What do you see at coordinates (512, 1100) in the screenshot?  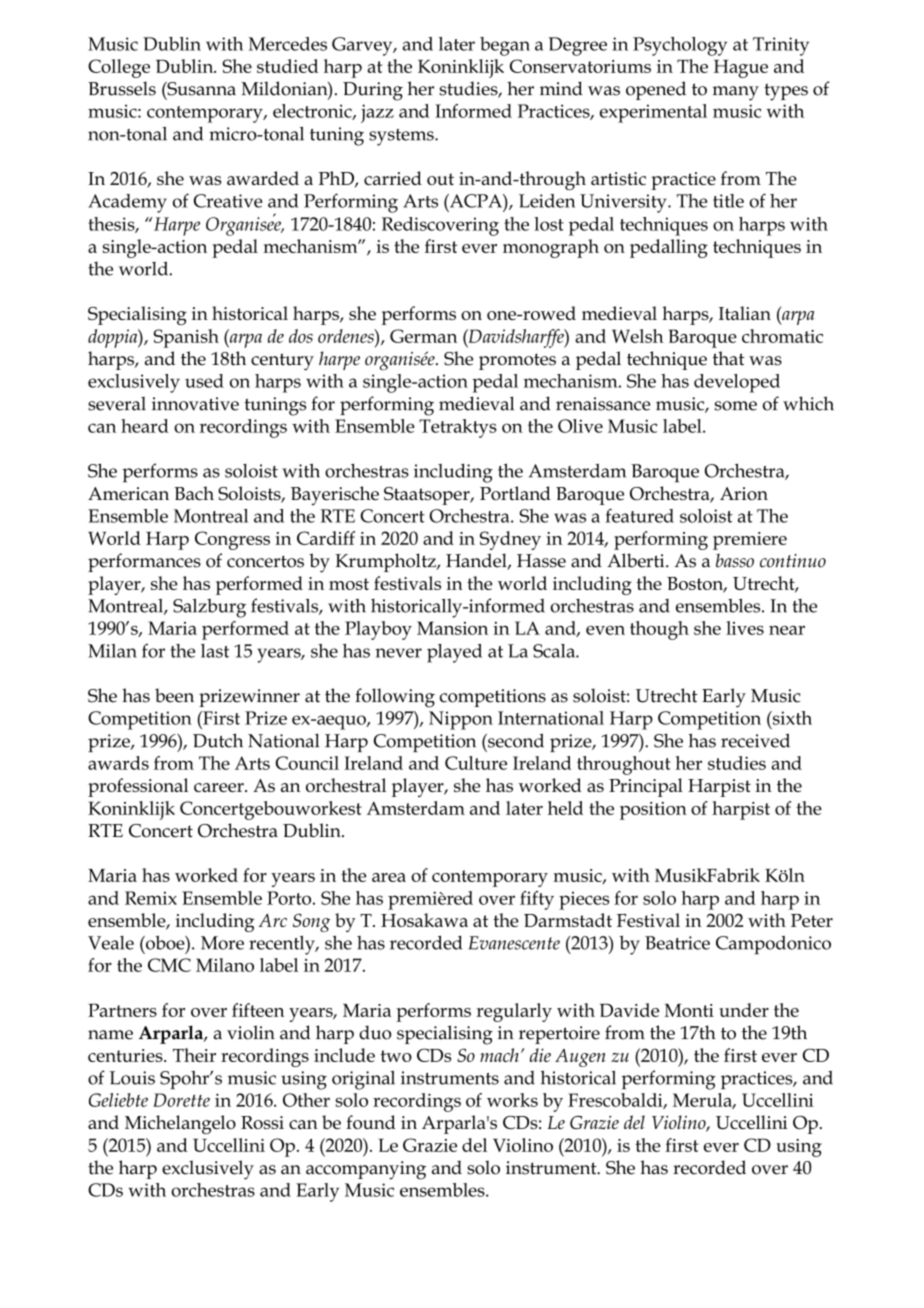 I see `works` at bounding box center [512, 1100].
